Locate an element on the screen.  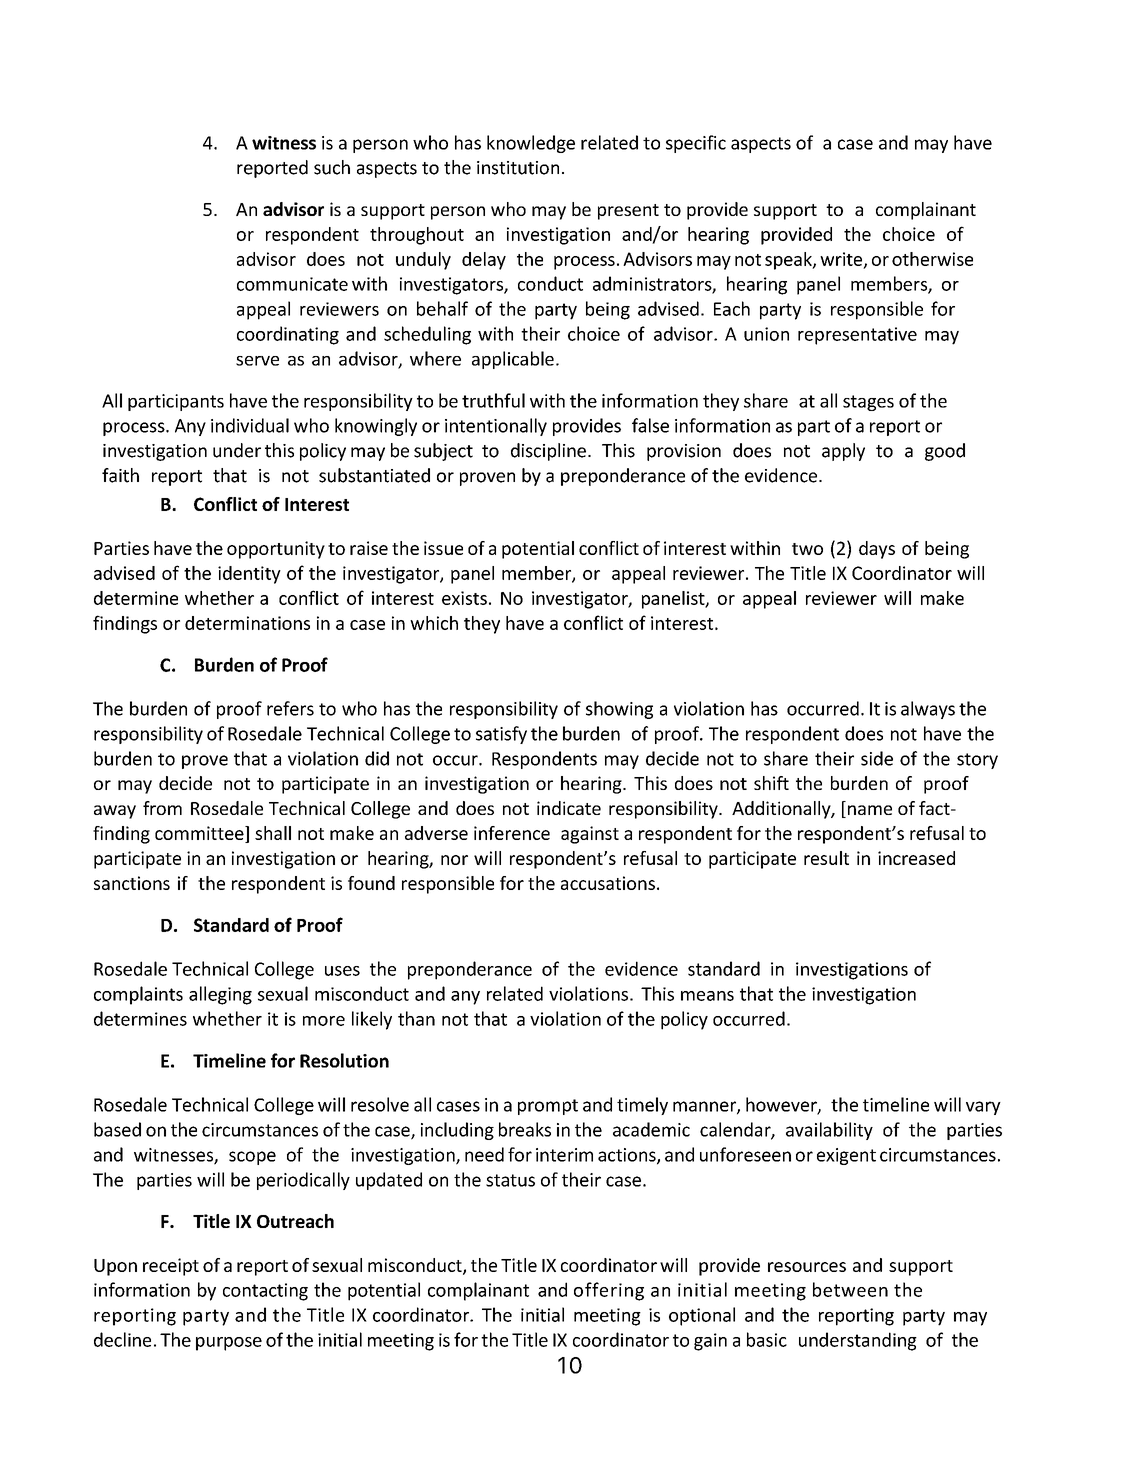
such is located at coordinates (332, 167).
